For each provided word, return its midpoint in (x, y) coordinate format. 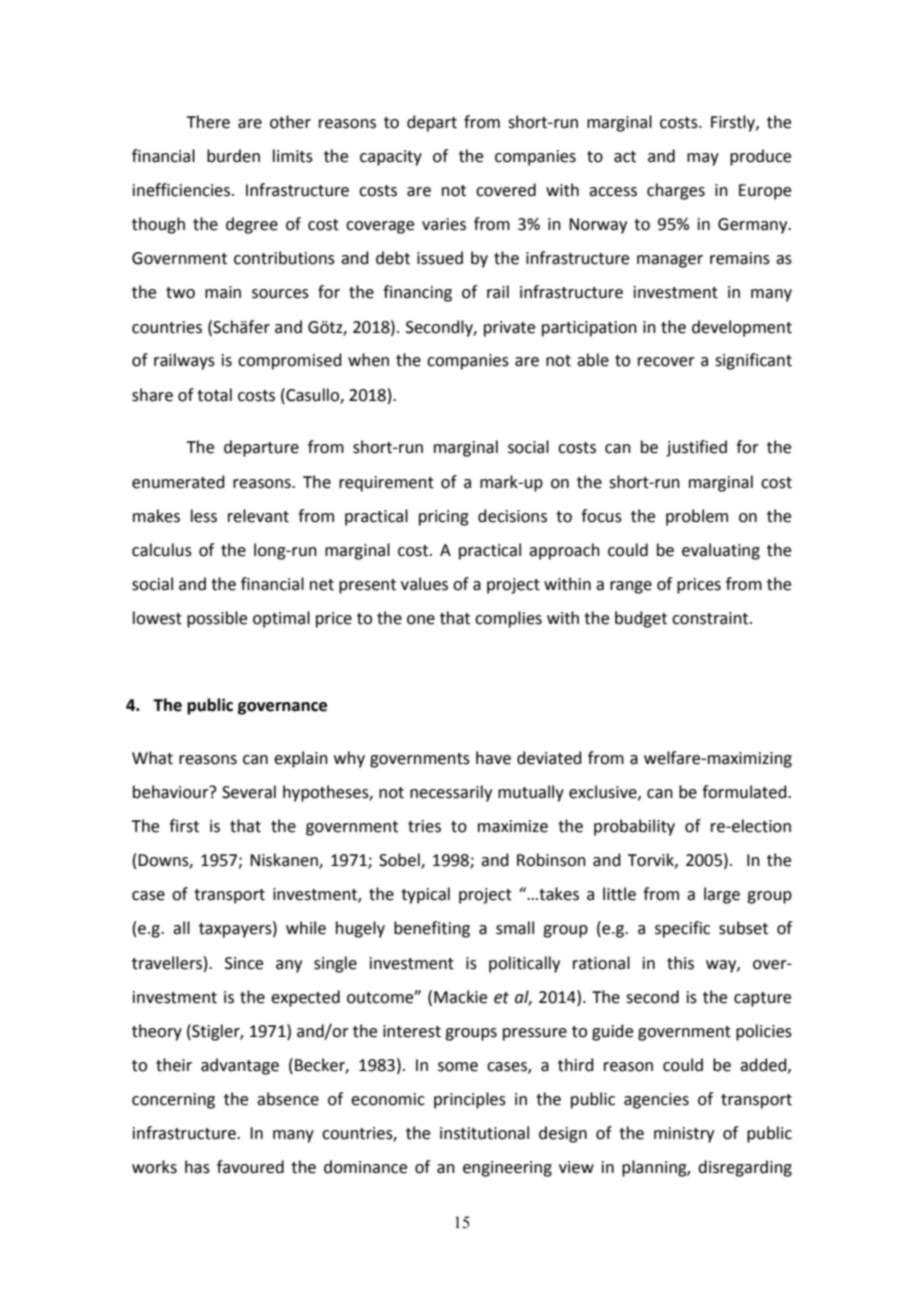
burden (233, 156)
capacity (391, 158)
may (703, 159)
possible (217, 619)
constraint (711, 618)
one (421, 620)
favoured (250, 1167)
